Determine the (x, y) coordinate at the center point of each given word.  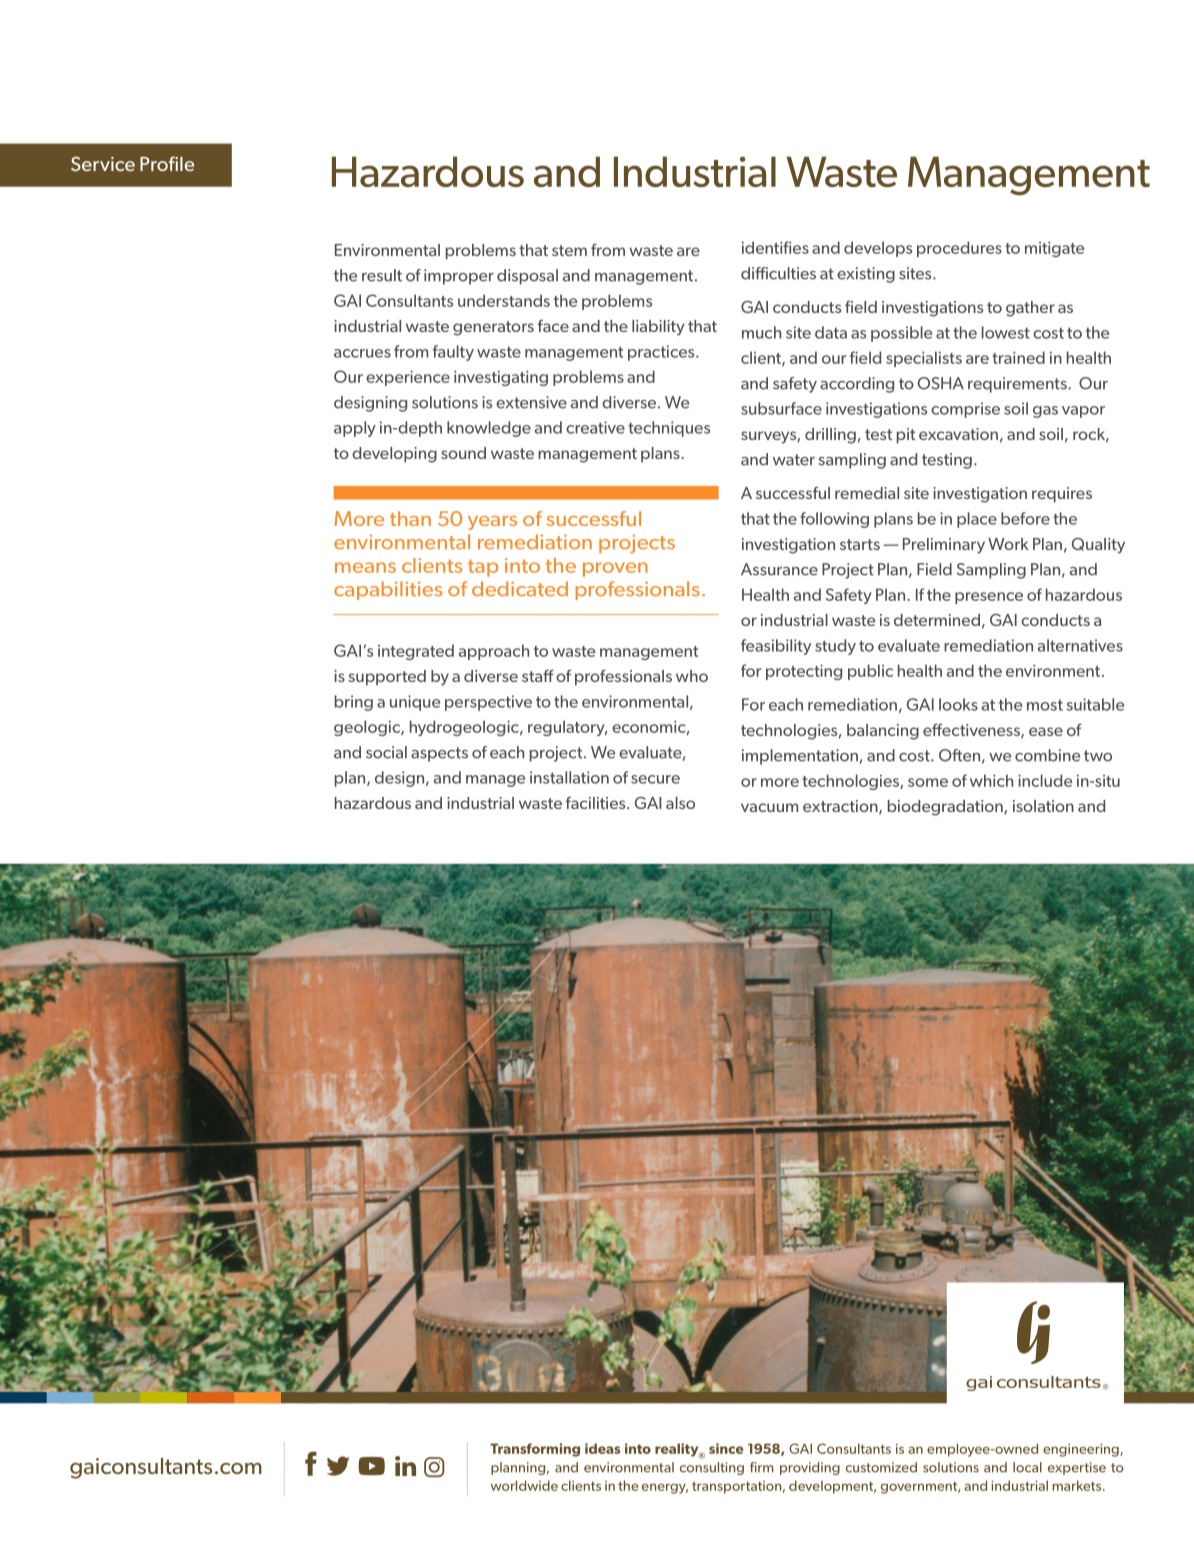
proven (615, 569)
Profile (167, 163)
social (386, 752)
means (365, 567)
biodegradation (946, 808)
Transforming (535, 1450)
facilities (597, 803)
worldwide (524, 1485)
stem (569, 250)
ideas (602, 1448)
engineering (1082, 1450)
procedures (959, 249)
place (977, 520)
